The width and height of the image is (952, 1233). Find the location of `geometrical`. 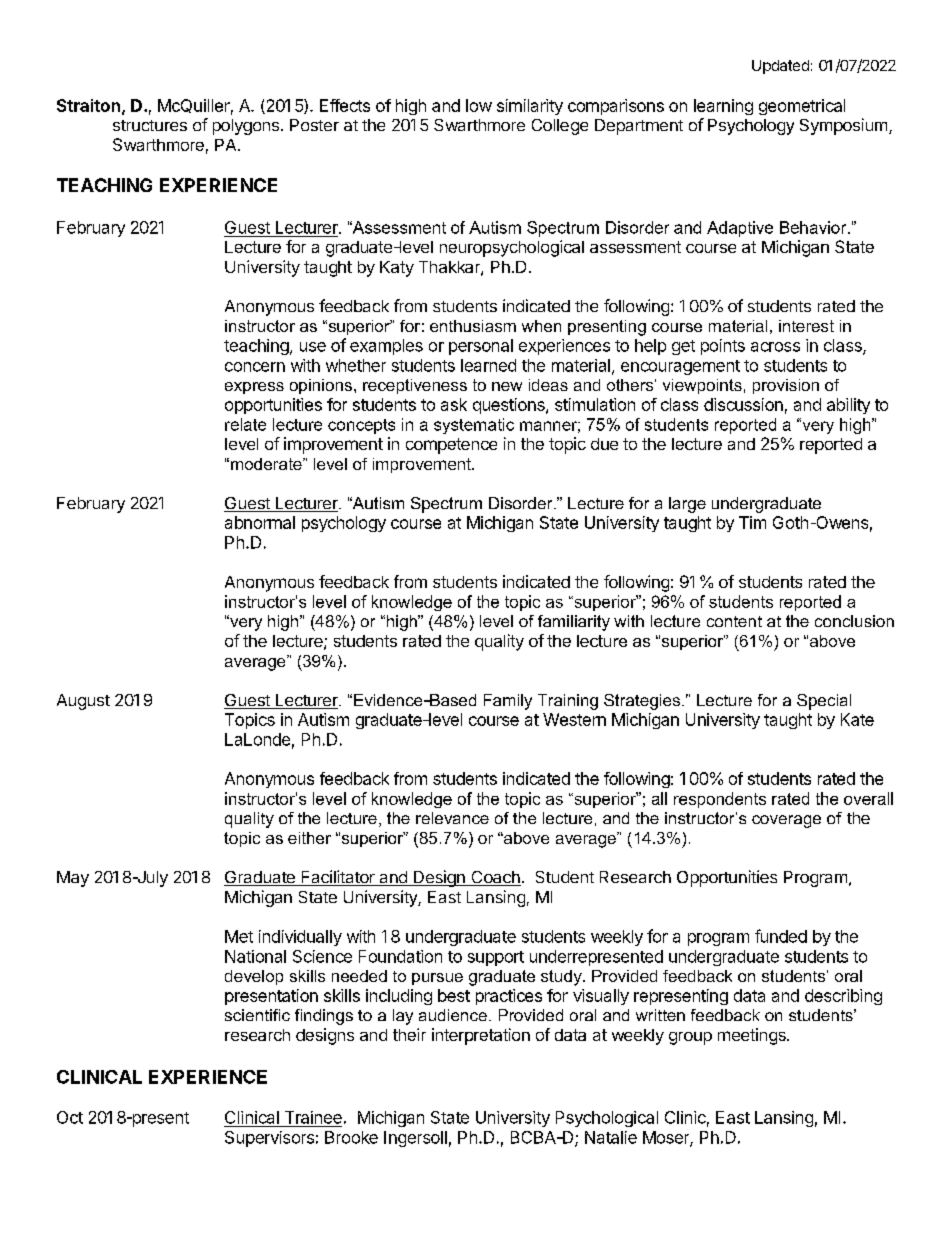

geometrical is located at coordinates (802, 107).
